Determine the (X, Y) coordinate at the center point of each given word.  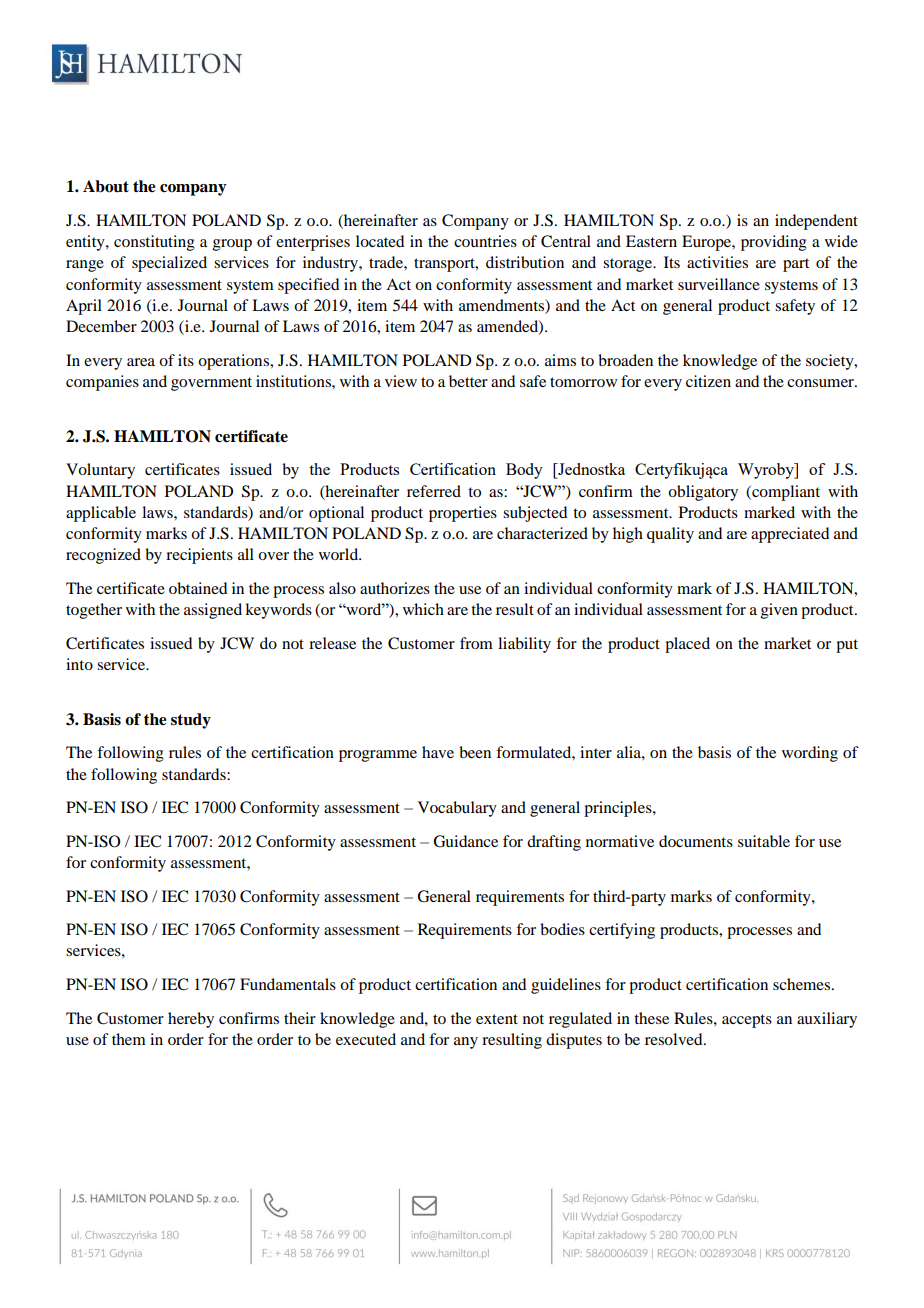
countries (485, 241)
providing (774, 243)
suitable (764, 841)
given (779, 611)
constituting (154, 243)
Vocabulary (457, 809)
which (423, 609)
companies (102, 383)
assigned (213, 611)
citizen (708, 381)
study (191, 721)
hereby (191, 1020)
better (468, 381)
